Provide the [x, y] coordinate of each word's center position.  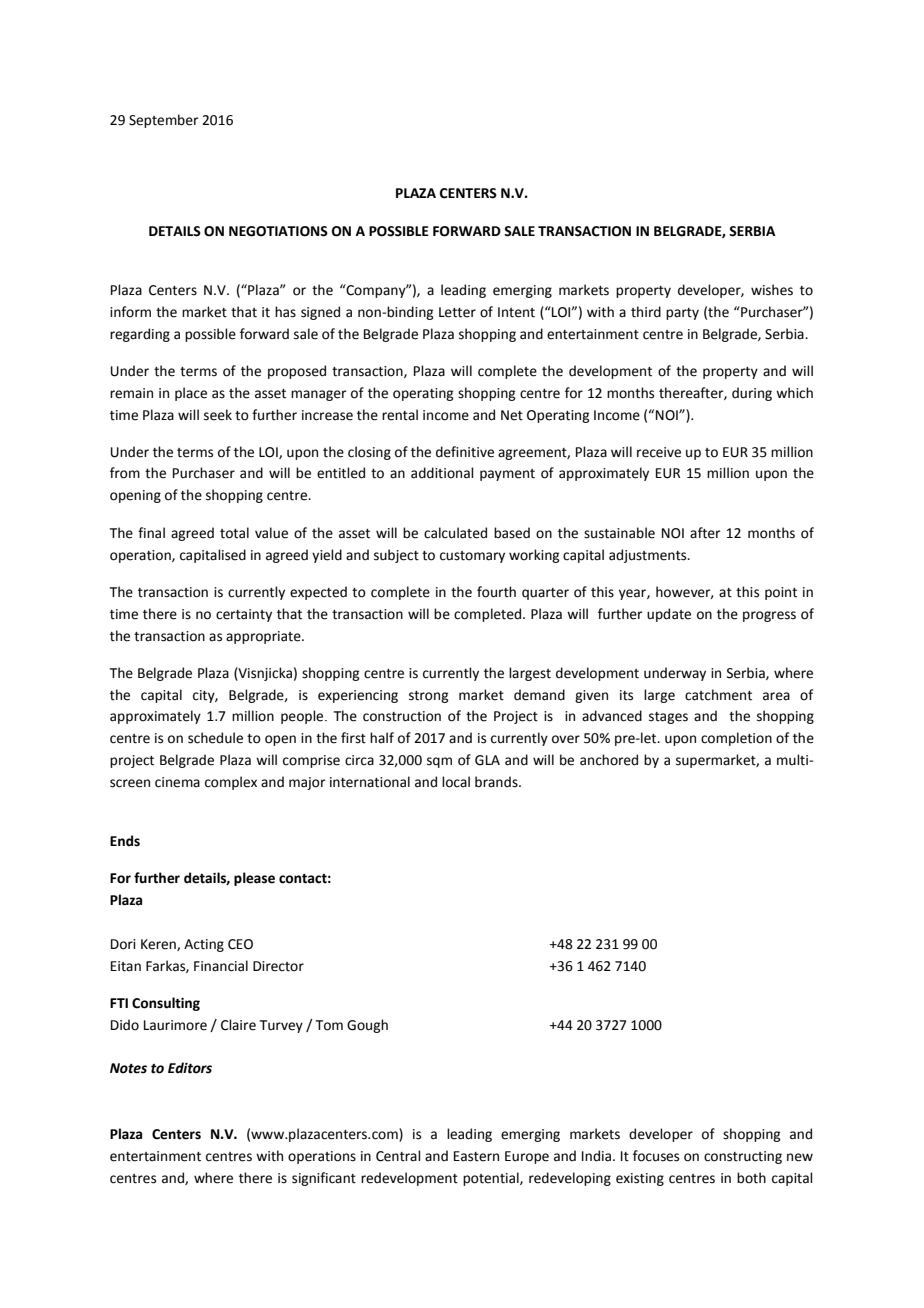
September [164, 121]
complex [231, 783]
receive [659, 452]
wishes [772, 290]
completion [736, 739]
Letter [457, 312]
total [234, 533]
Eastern [476, 1156]
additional [442, 473]
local [456, 782]
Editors [190, 1068]
